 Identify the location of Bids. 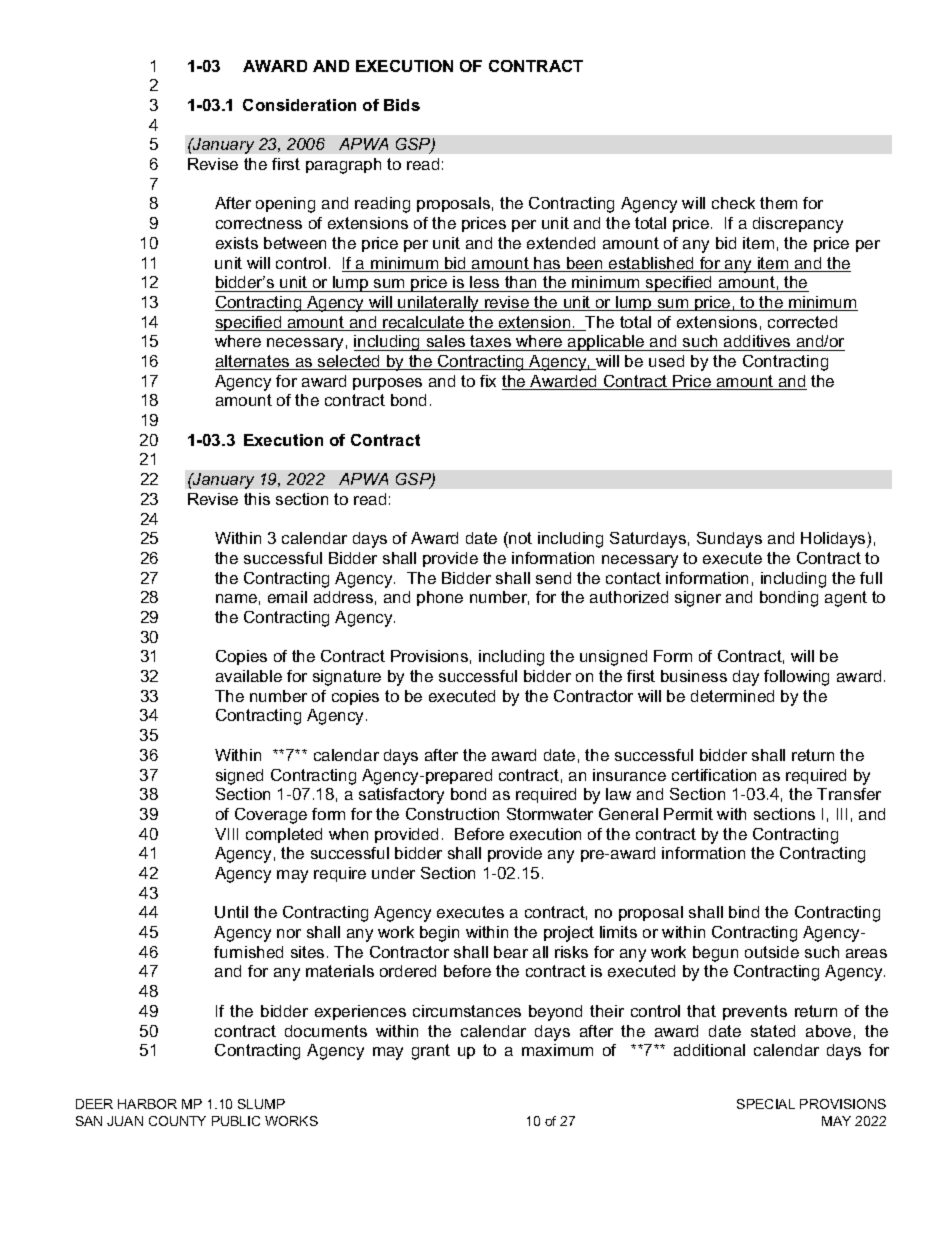
(402, 105).
